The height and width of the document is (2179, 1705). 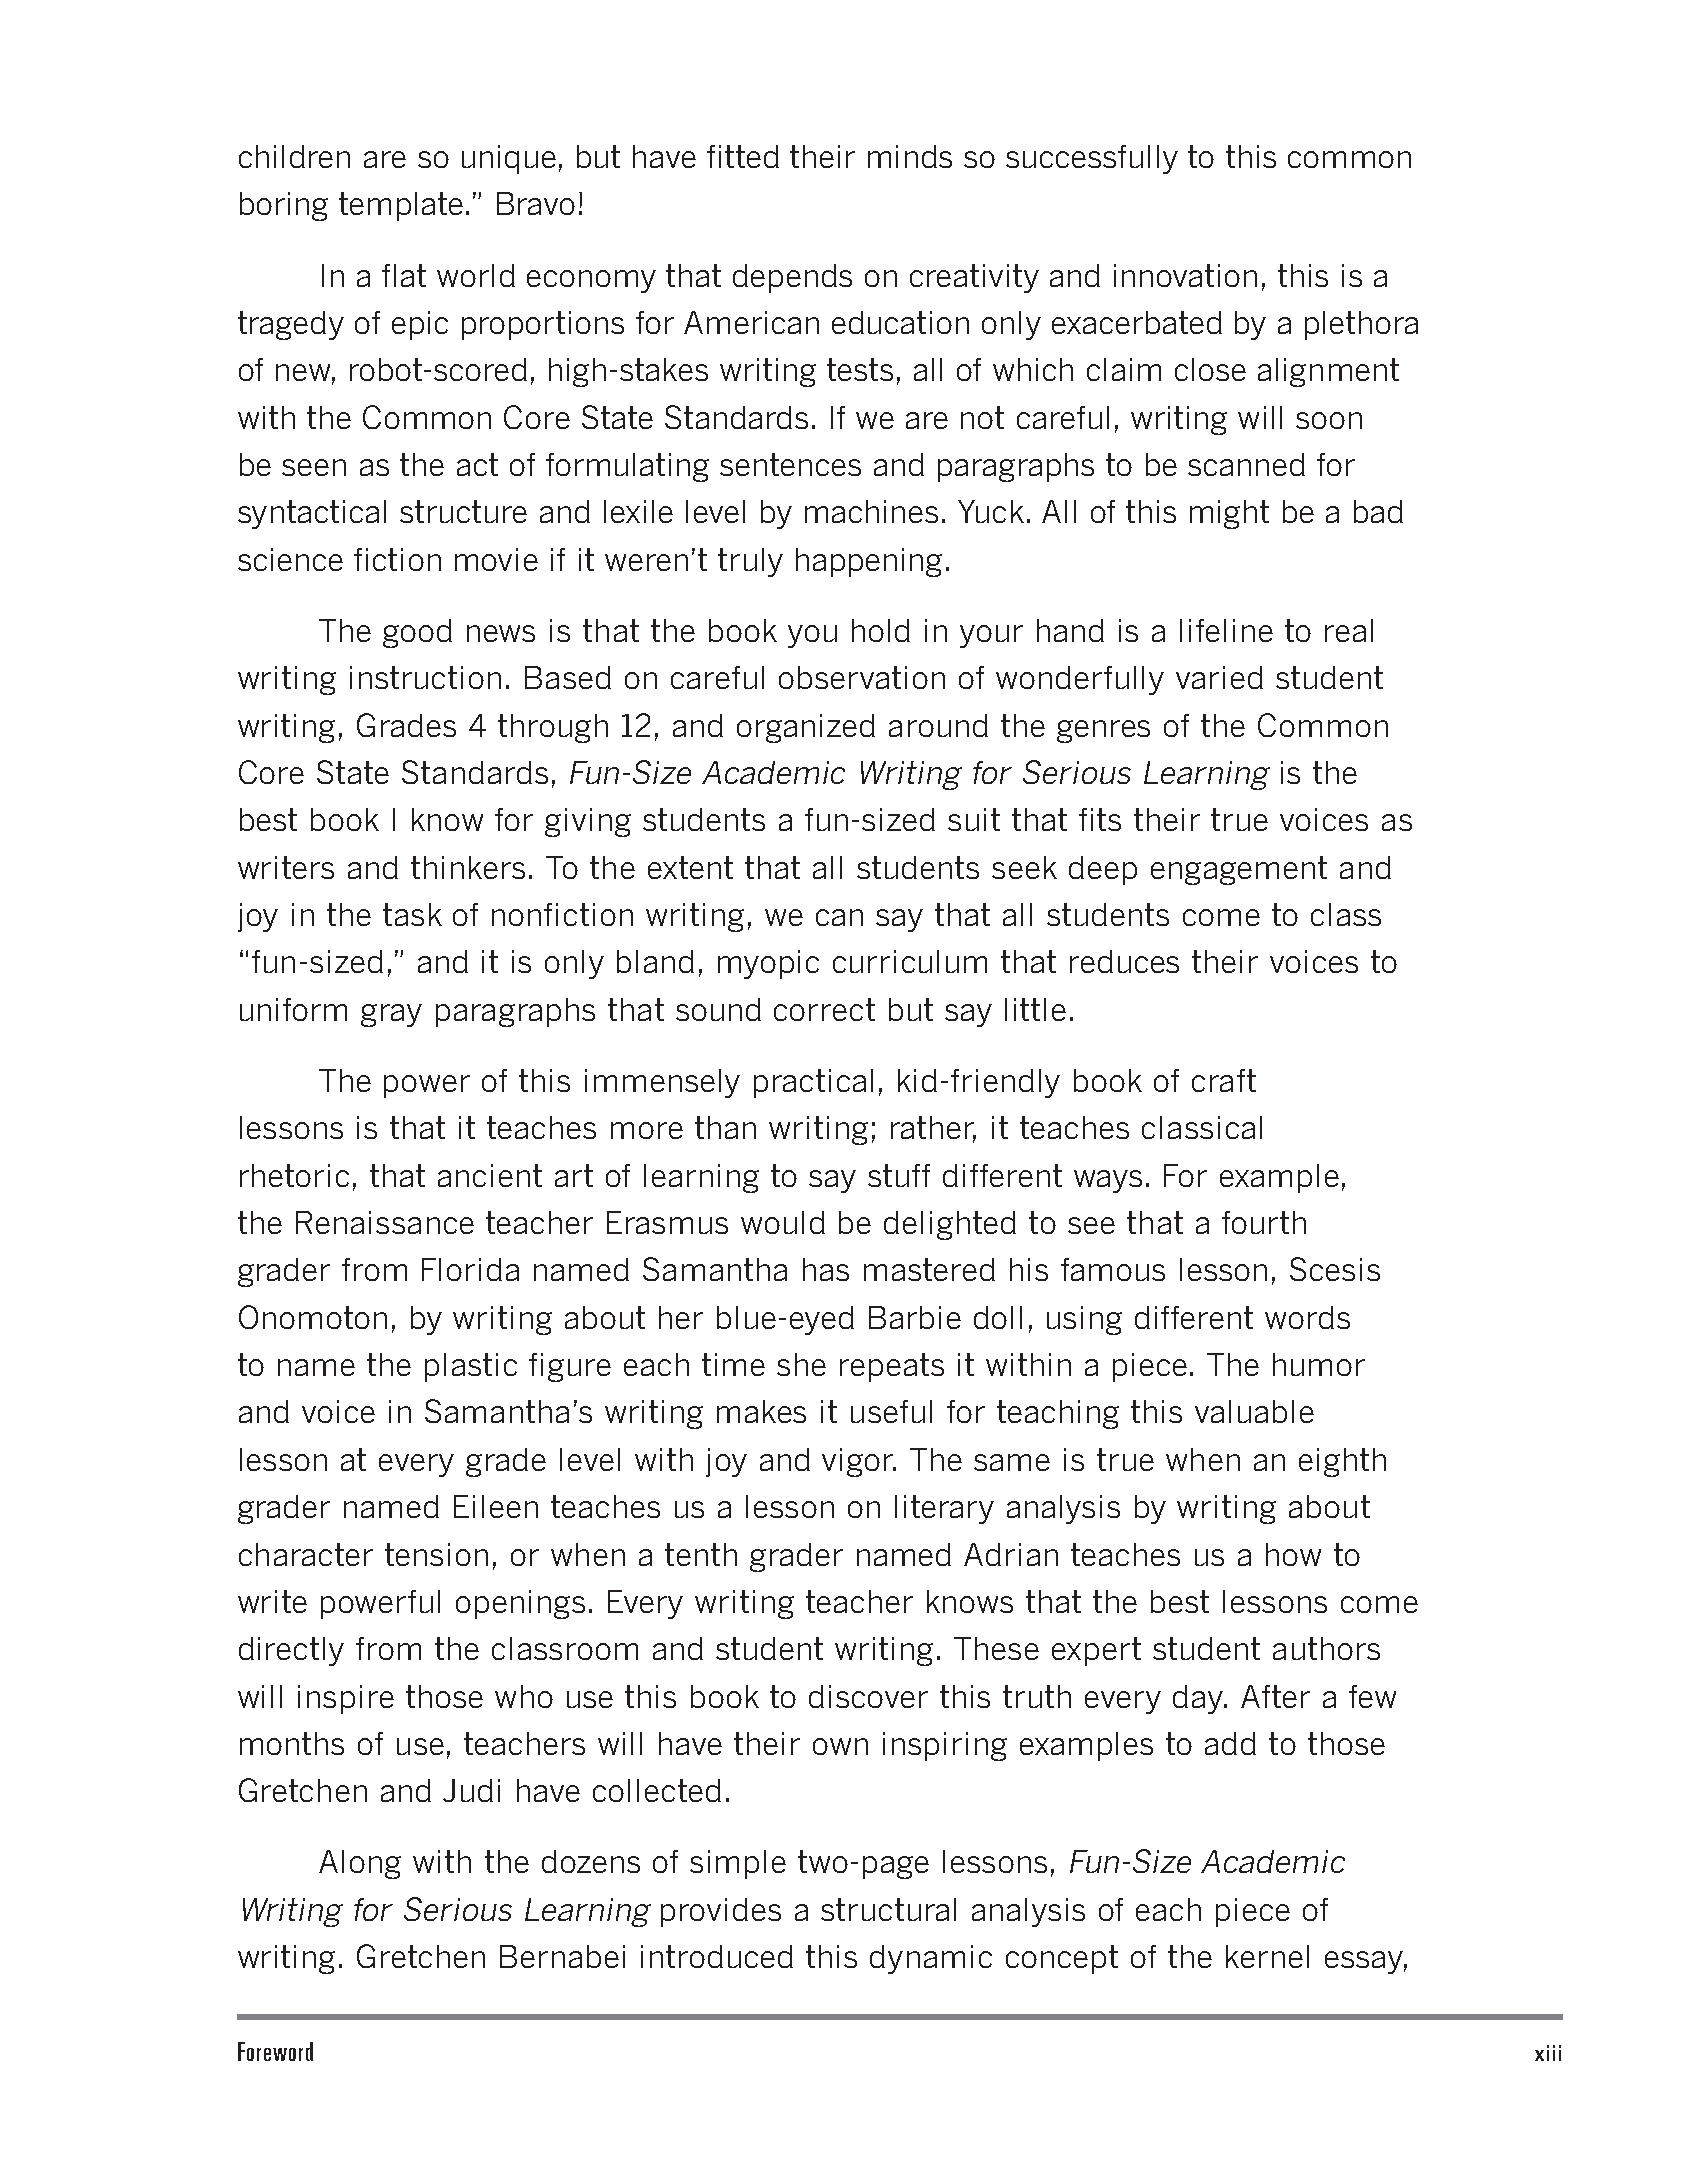 What do you see at coordinates (401, 206) in the document?
I see `template` at bounding box center [401, 206].
